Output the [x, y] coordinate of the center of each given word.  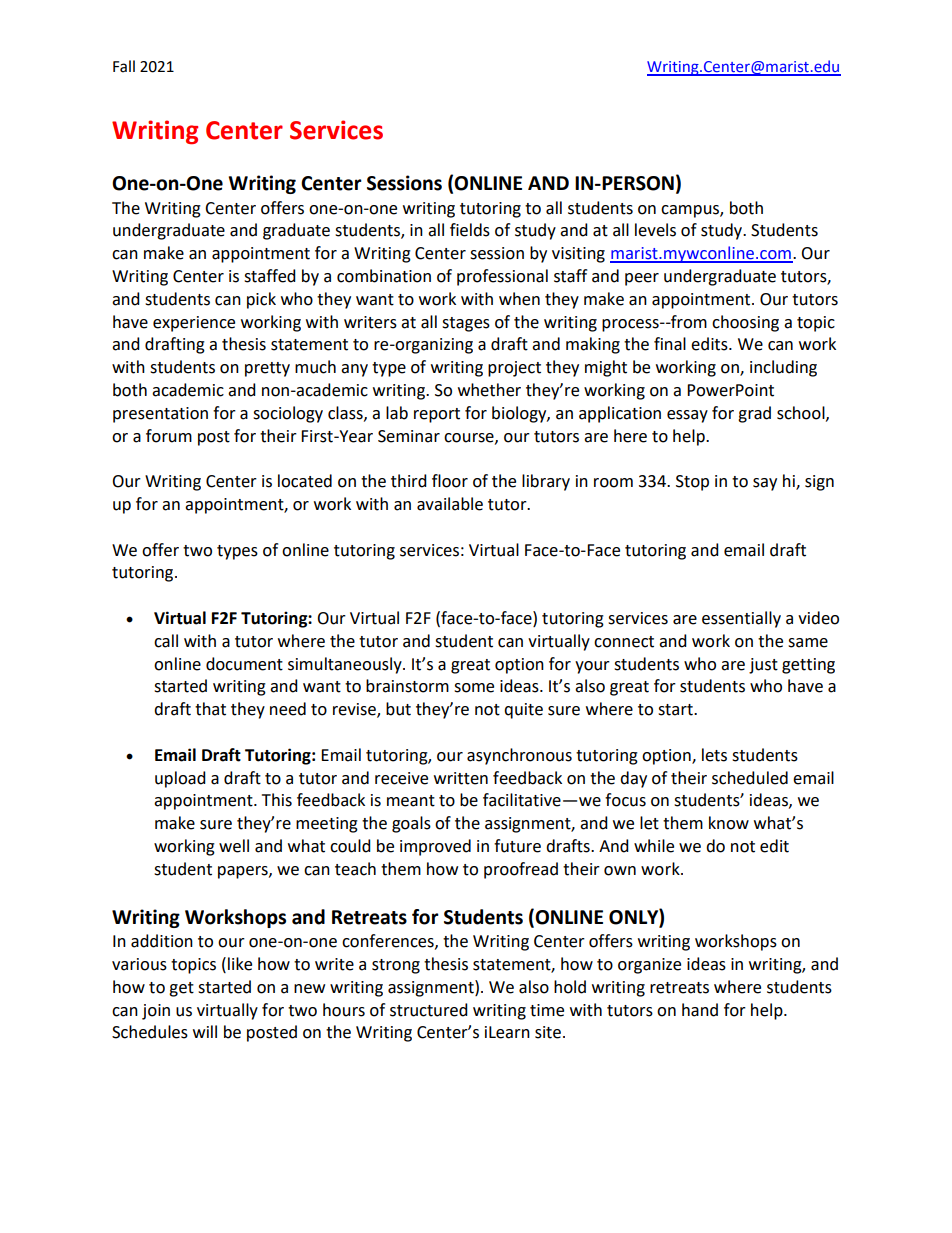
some [474, 688]
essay [687, 416]
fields [470, 230]
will [205, 1031]
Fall [124, 66]
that [210, 709]
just [763, 666]
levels [655, 230]
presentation [160, 415]
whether [489, 390]
